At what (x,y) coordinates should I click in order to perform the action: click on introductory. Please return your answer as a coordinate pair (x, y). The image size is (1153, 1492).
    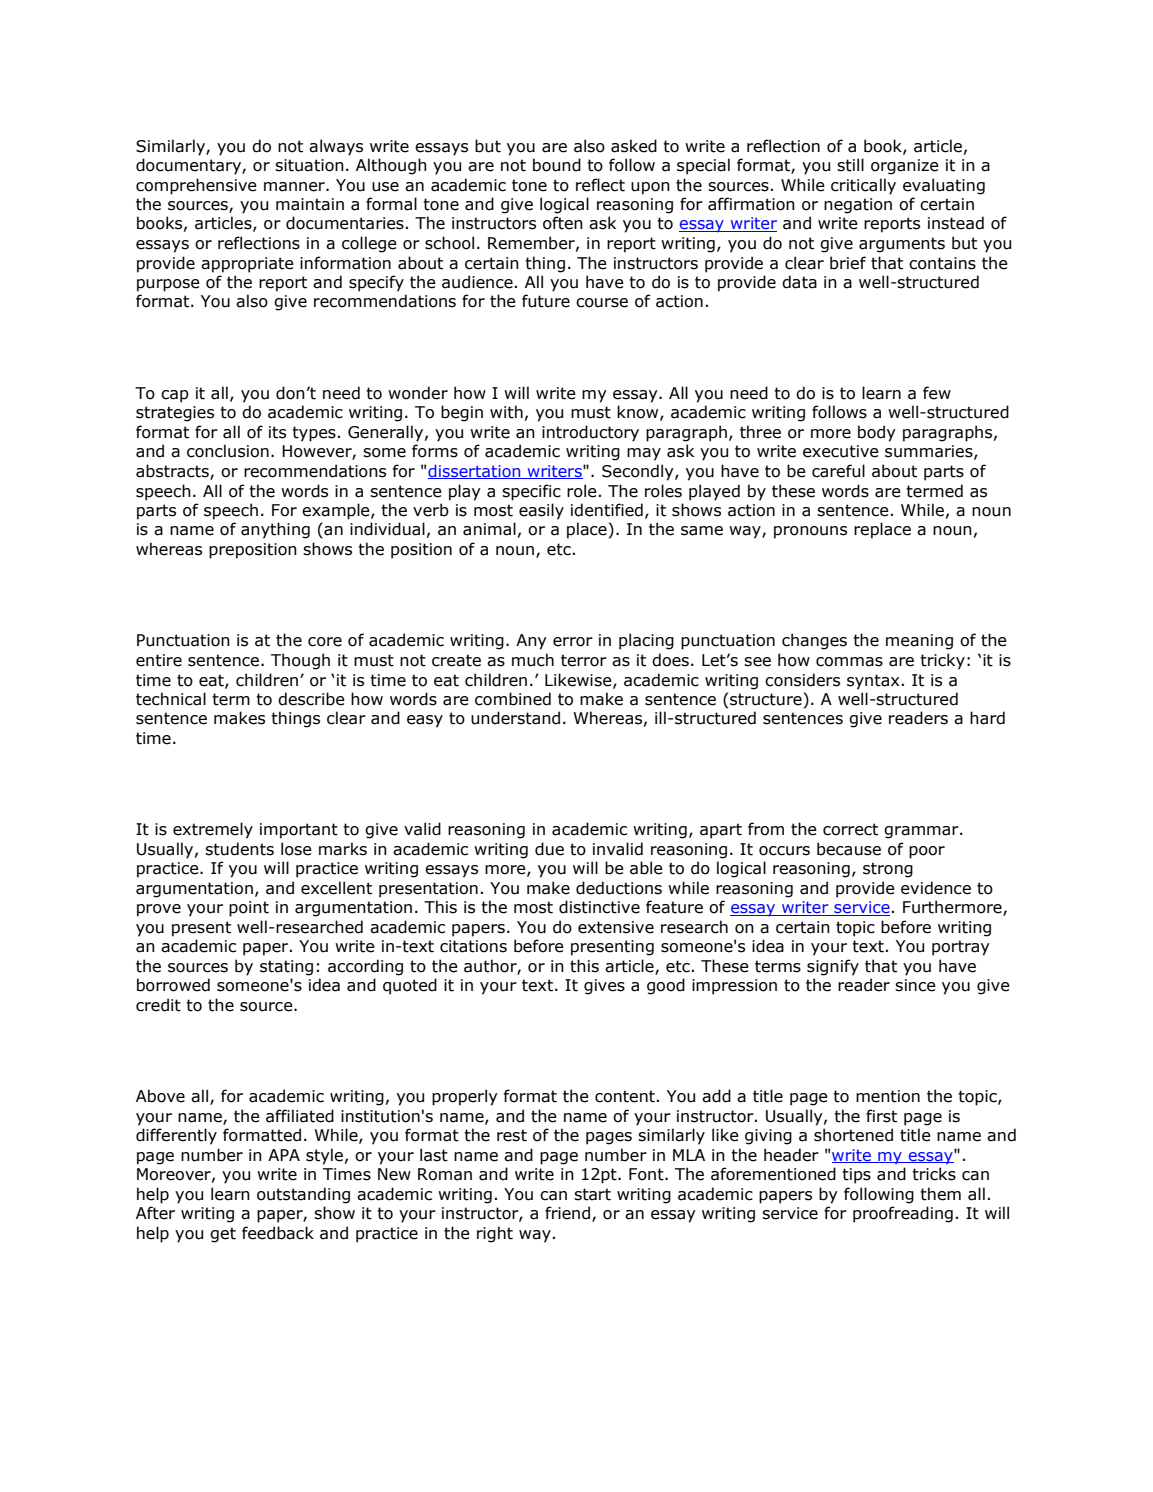
    Looking at the image, I should click on (590, 433).
